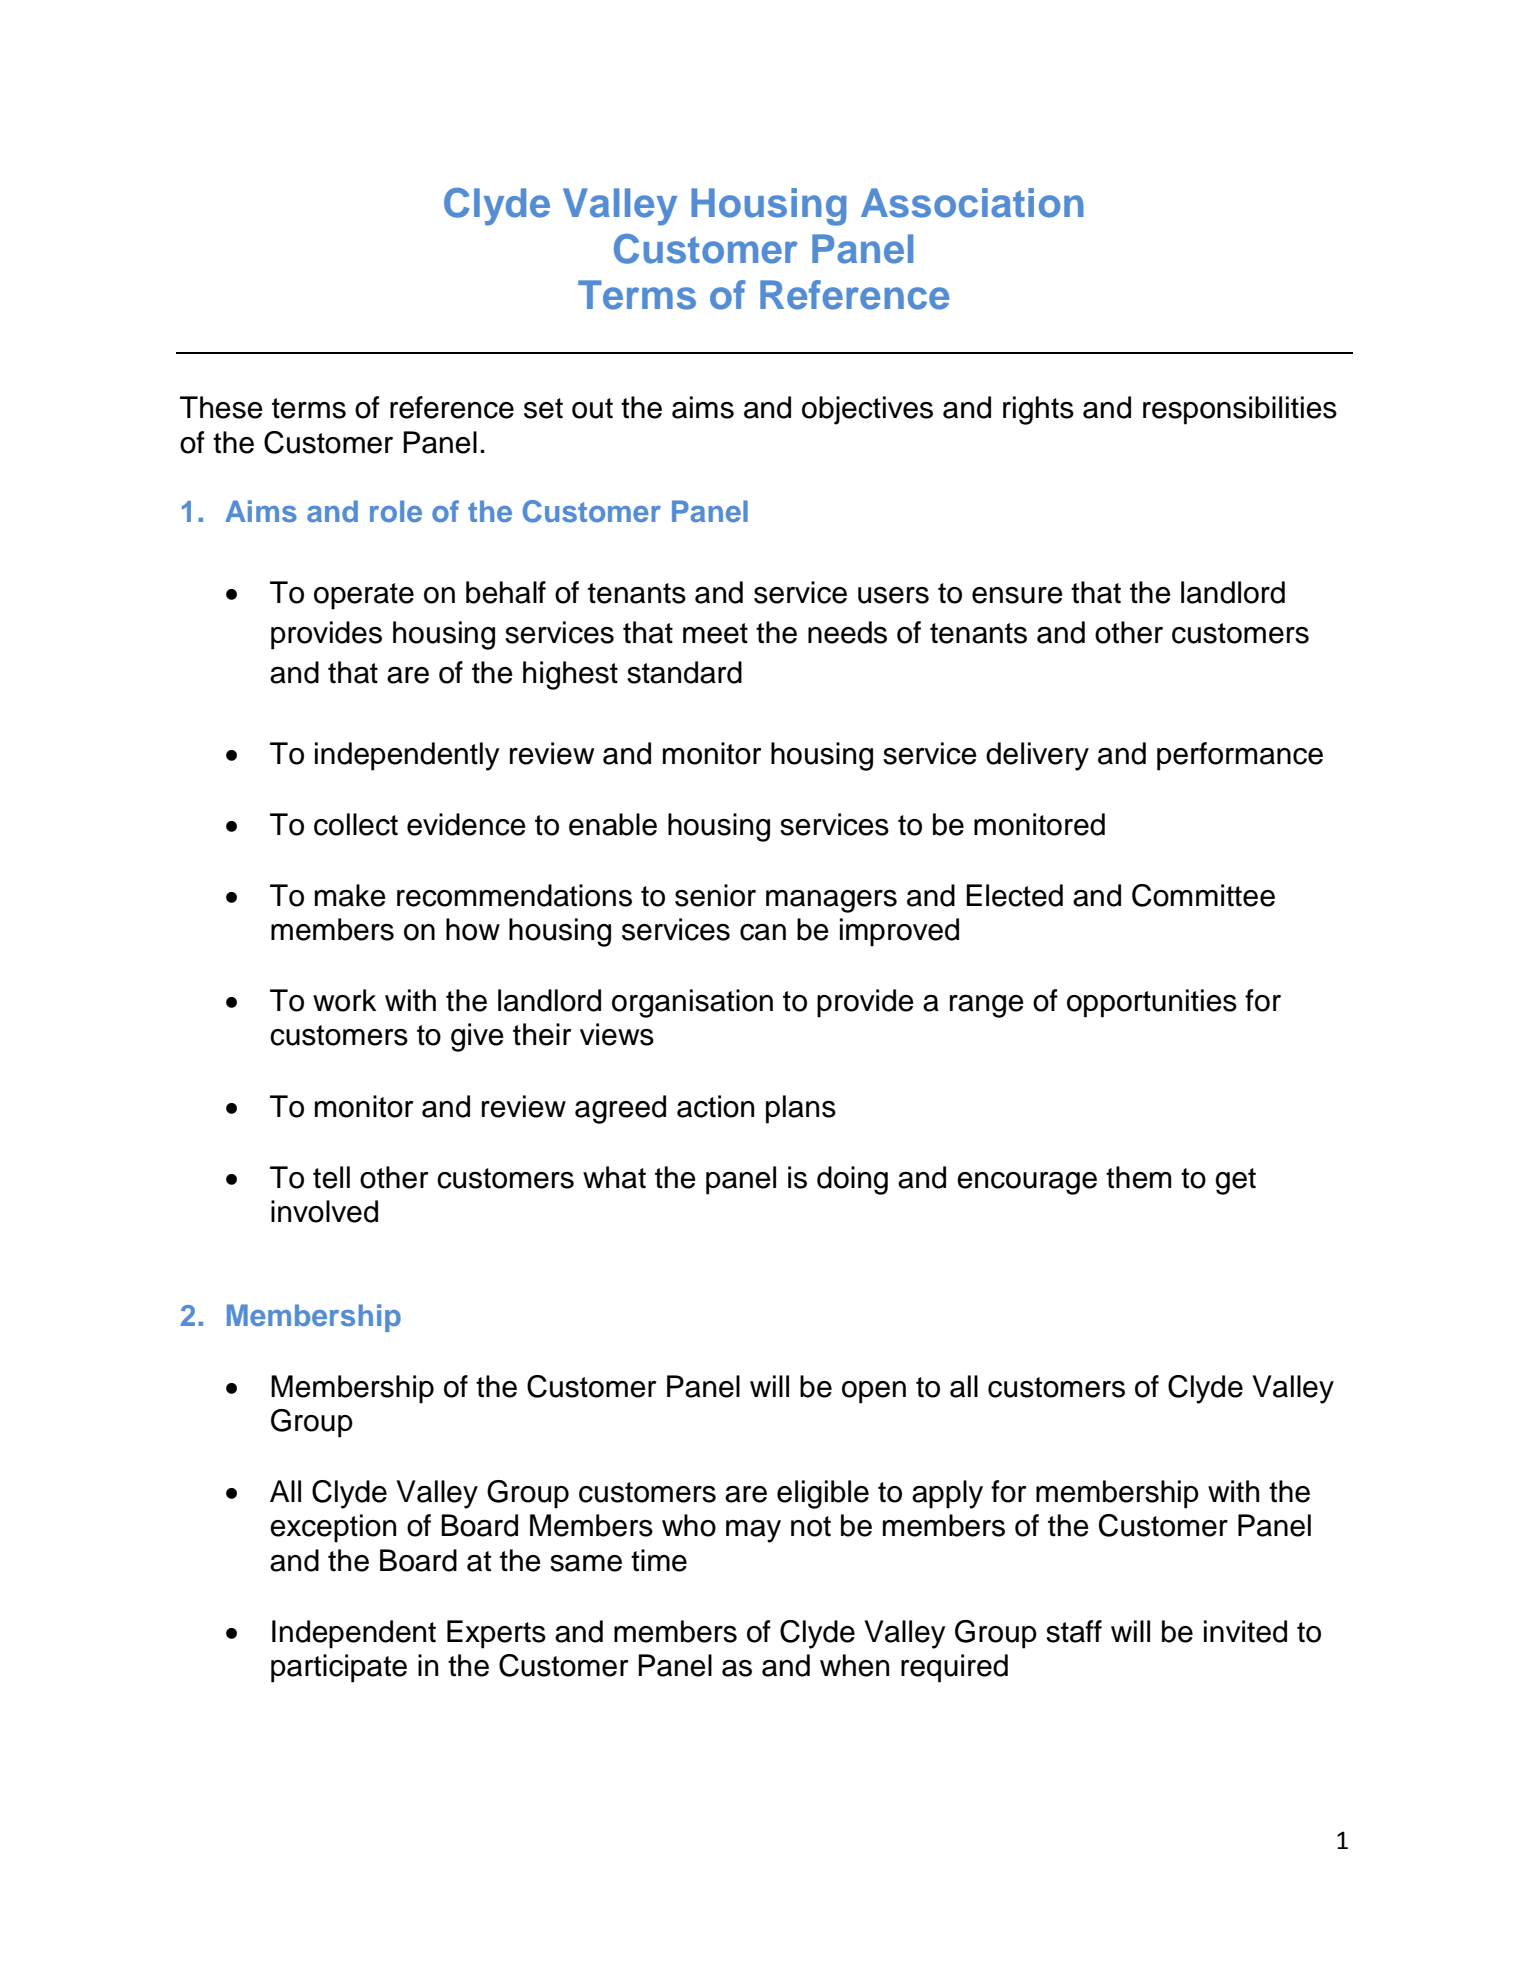  What do you see at coordinates (356, 824) in the screenshot?
I see `collect` at bounding box center [356, 824].
